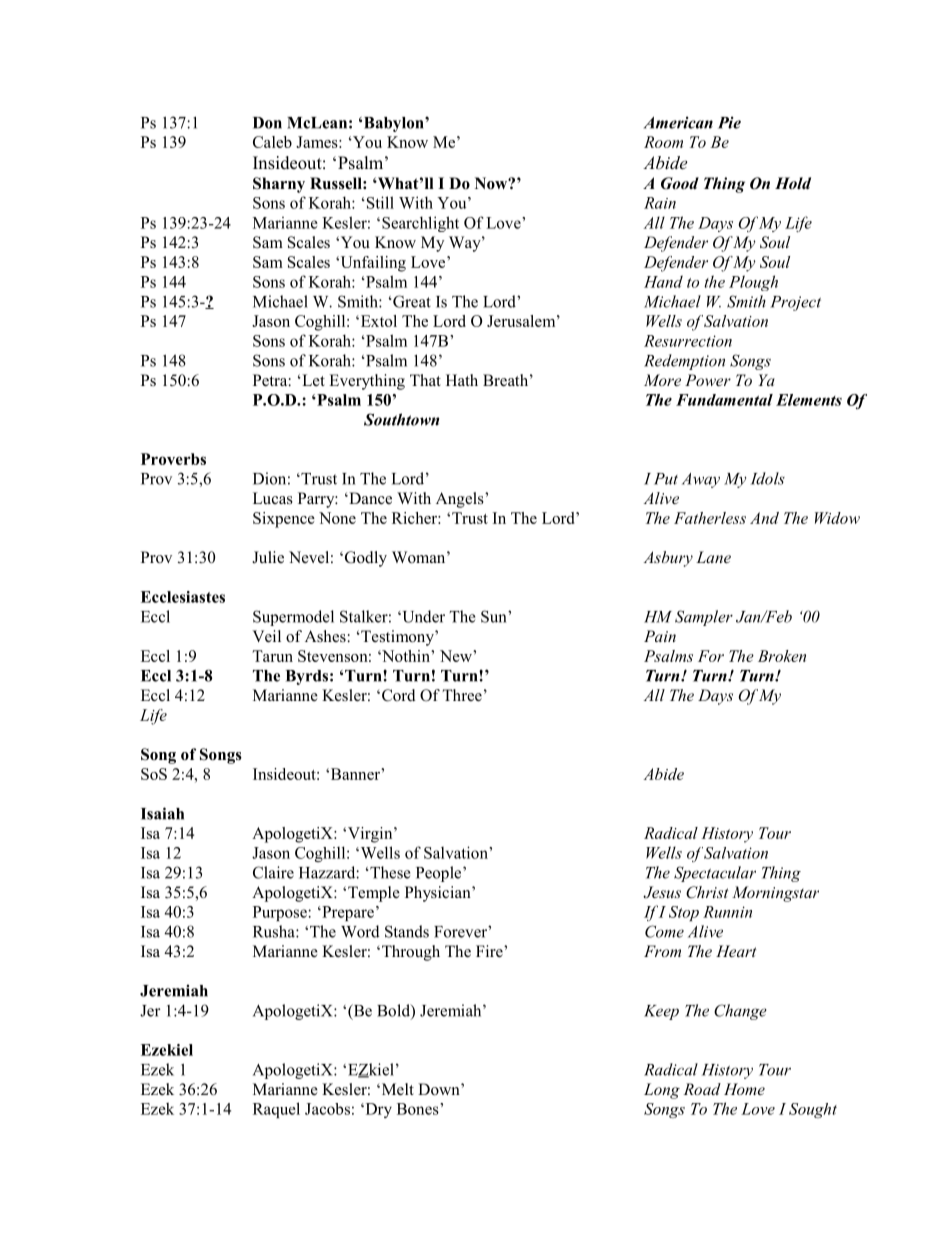 This screenshot has width=952, height=1233. What do you see at coordinates (729, 122) in the screenshot?
I see `Pie` at bounding box center [729, 122].
